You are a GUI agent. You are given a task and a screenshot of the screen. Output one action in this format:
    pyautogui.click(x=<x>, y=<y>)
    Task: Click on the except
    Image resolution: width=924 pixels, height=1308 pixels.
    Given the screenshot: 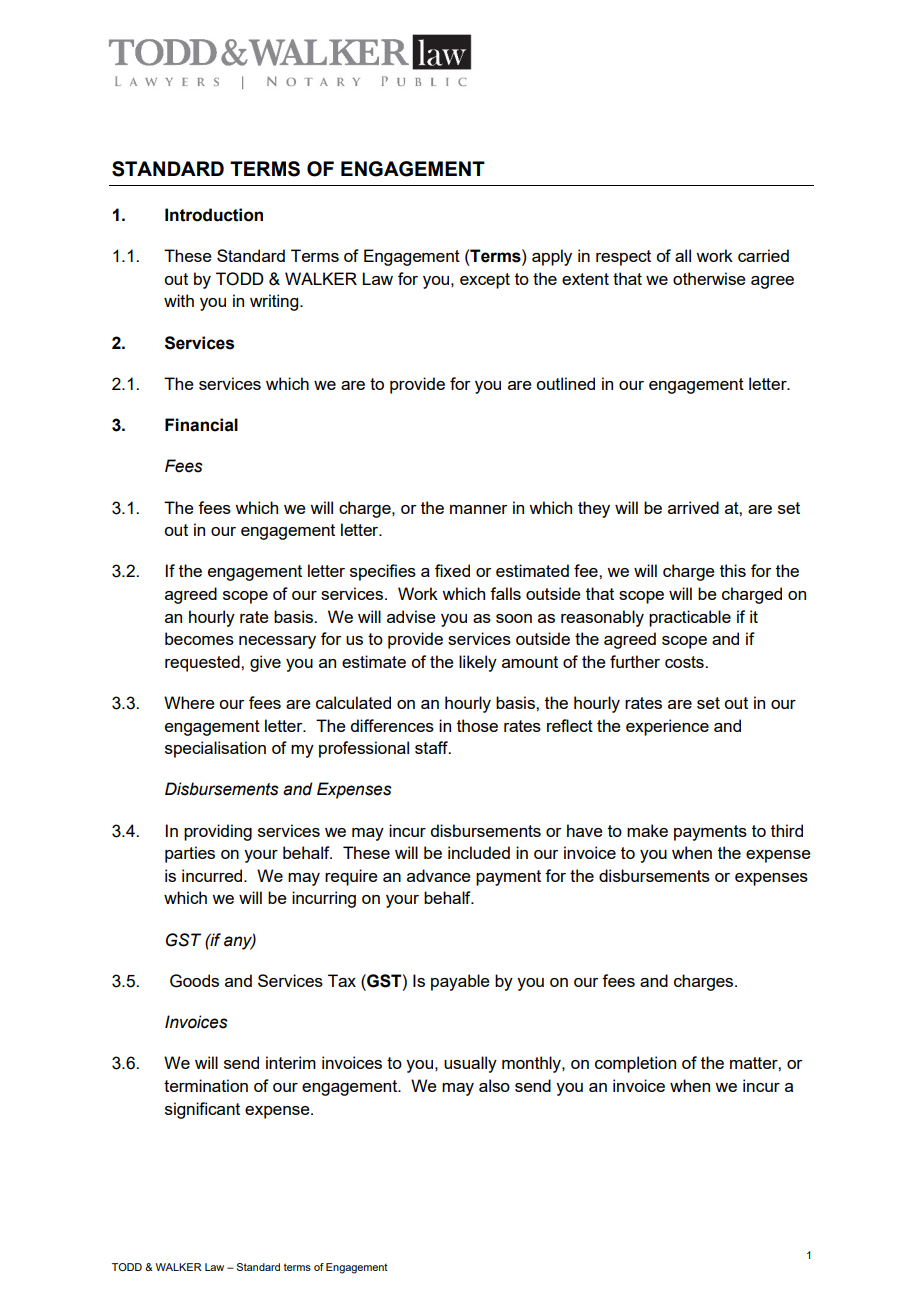 What is the action you would take?
    pyautogui.click(x=485, y=281)
